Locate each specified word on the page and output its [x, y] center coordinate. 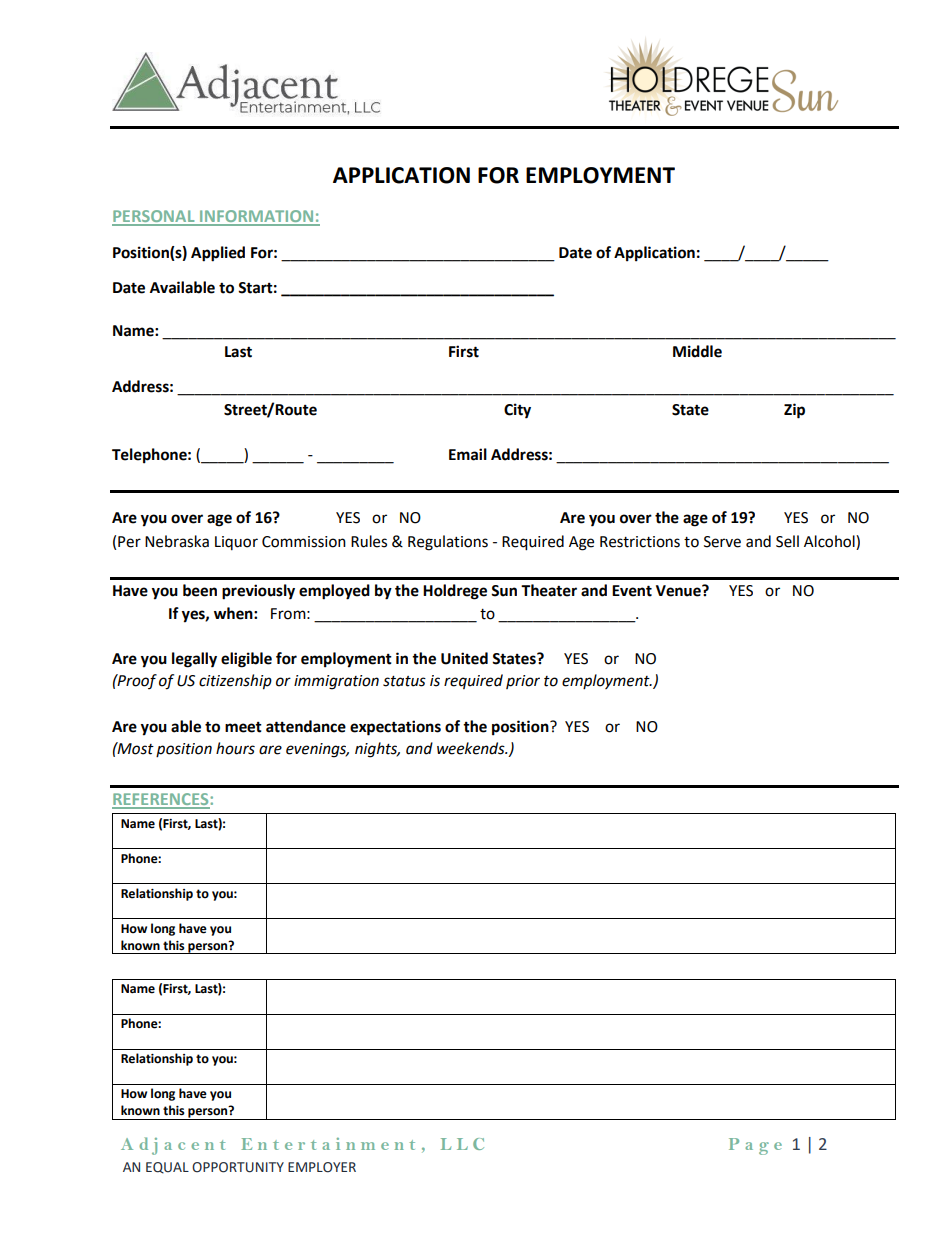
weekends [472, 748]
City [517, 411]
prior [523, 682]
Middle [697, 351]
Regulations [448, 543]
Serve [722, 542]
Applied [218, 254]
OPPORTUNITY [238, 1167]
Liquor [236, 543]
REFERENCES [161, 800]
